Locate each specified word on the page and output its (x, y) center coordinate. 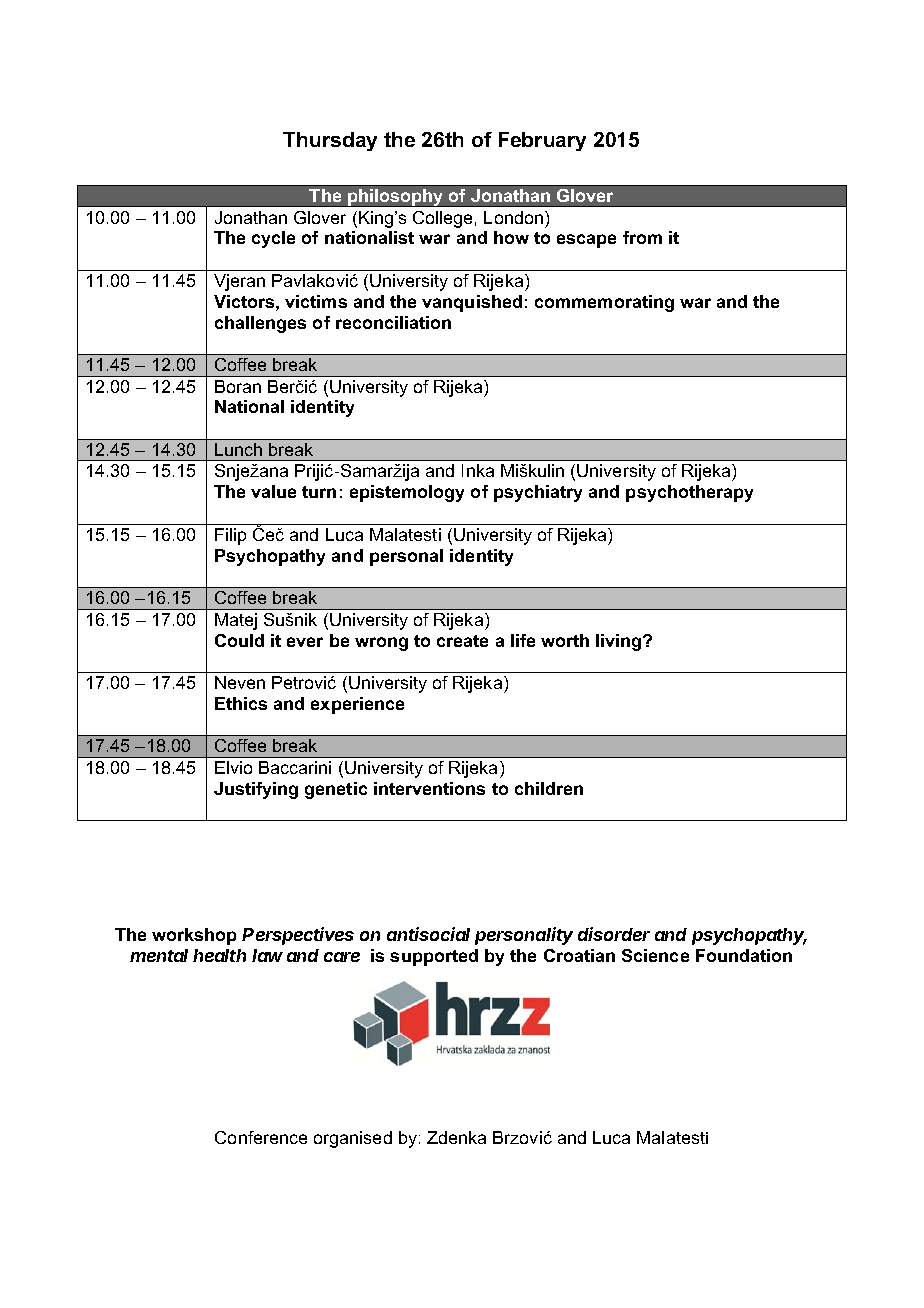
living (620, 642)
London (515, 217)
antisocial (428, 934)
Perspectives (298, 936)
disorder (614, 934)
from (642, 237)
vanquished (472, 303)
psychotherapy (689, 493)
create (462, 641)
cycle (273, 239)
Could (239, 640)
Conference (261, 1137)
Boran (238, 386)
